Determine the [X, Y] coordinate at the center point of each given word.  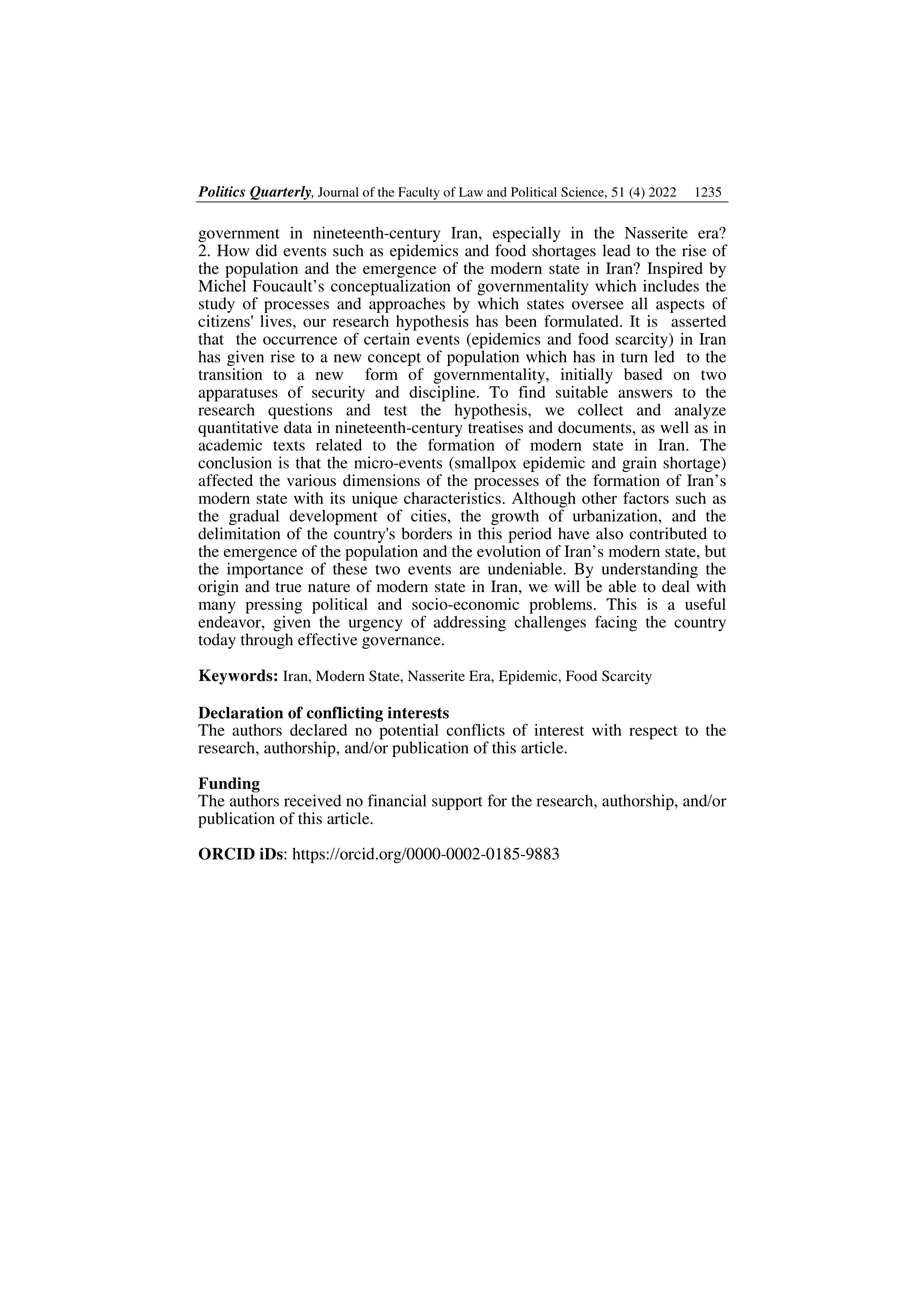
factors [646, 498]
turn [634, 358]
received [312, 800]
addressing [470, 624]
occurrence [300, 340]
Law [471, 192]
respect [653, 733]
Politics [221, 191]
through [267, 640]
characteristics [452, 498]
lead [617, 250]
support [457, 803]
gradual [254, 518]
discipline [443, 393]
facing [616, 623]
